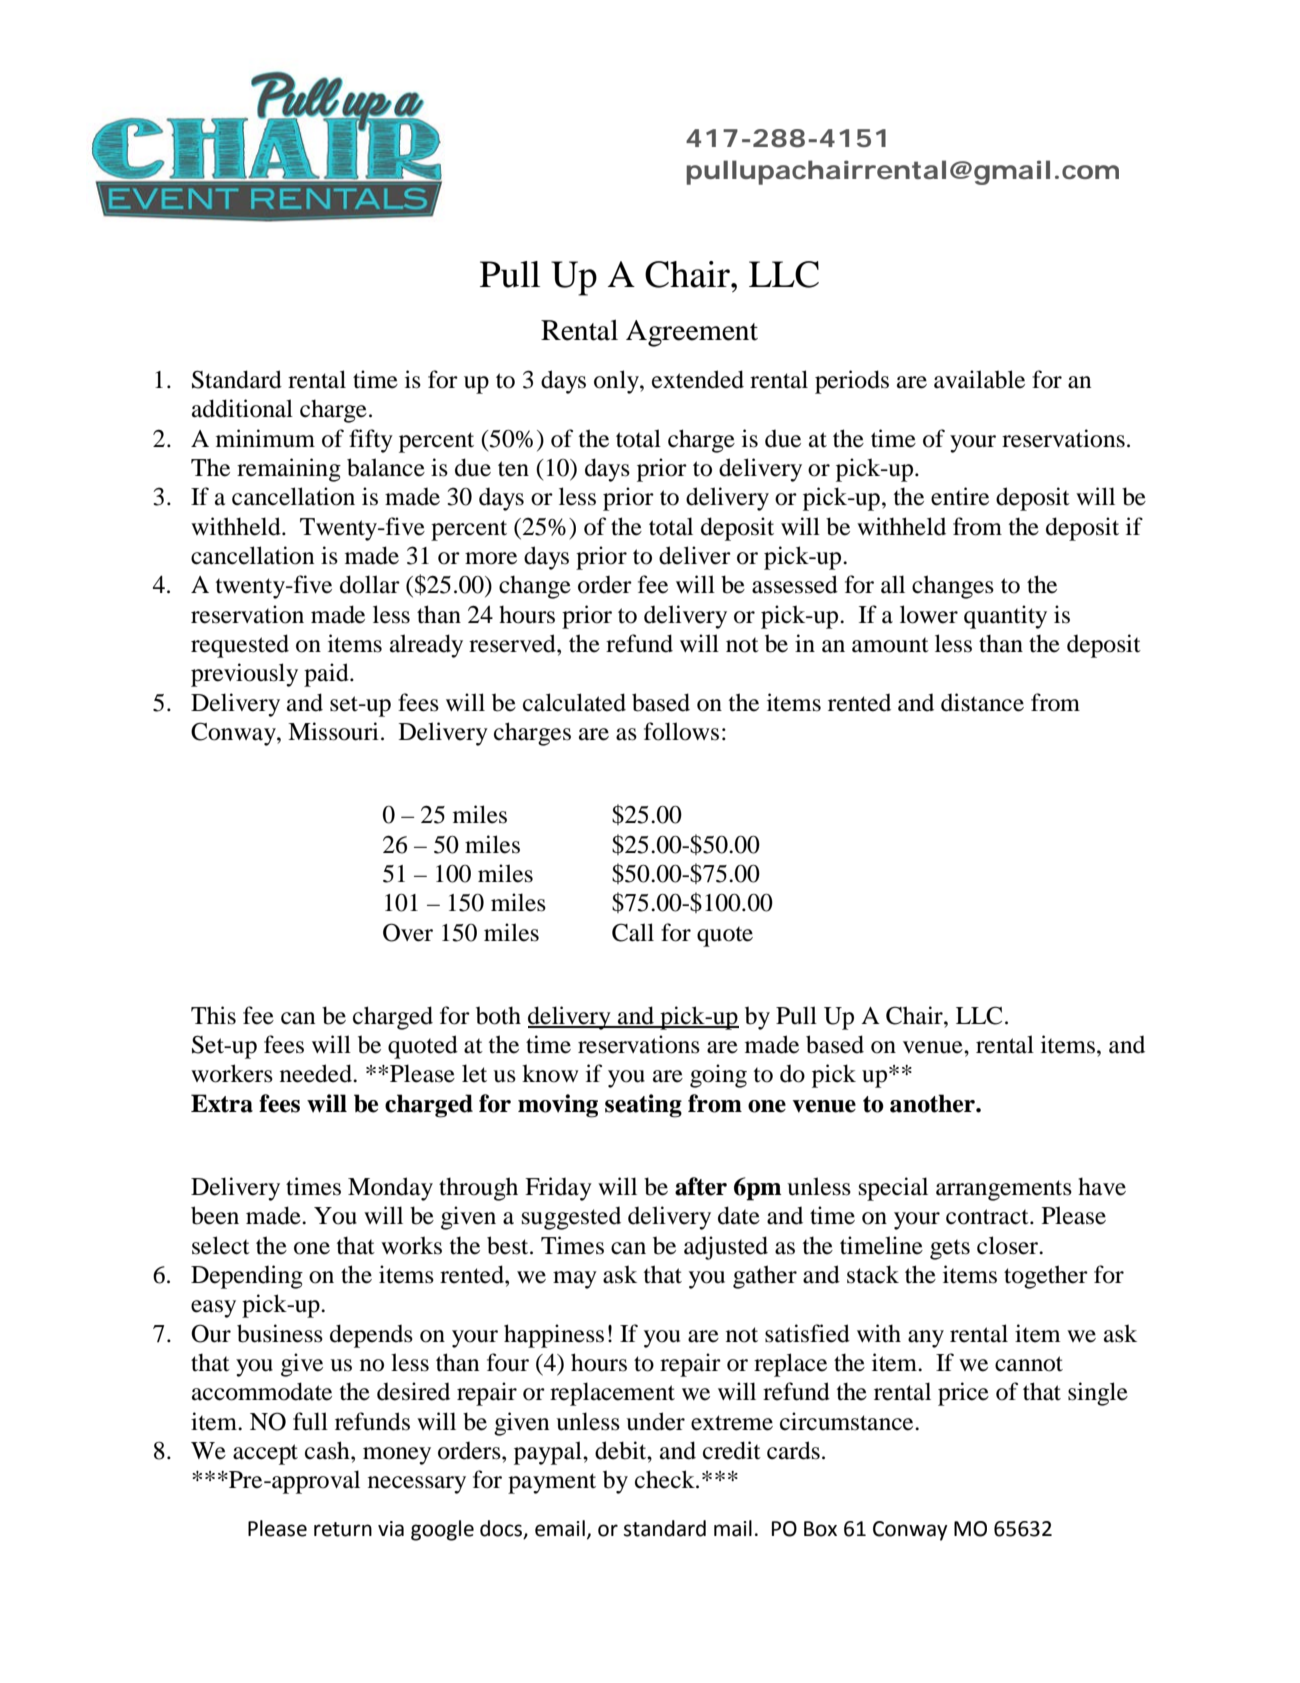 This screenshot has height=1683, width=1300. I want to click on another, so click(933, 1103).
